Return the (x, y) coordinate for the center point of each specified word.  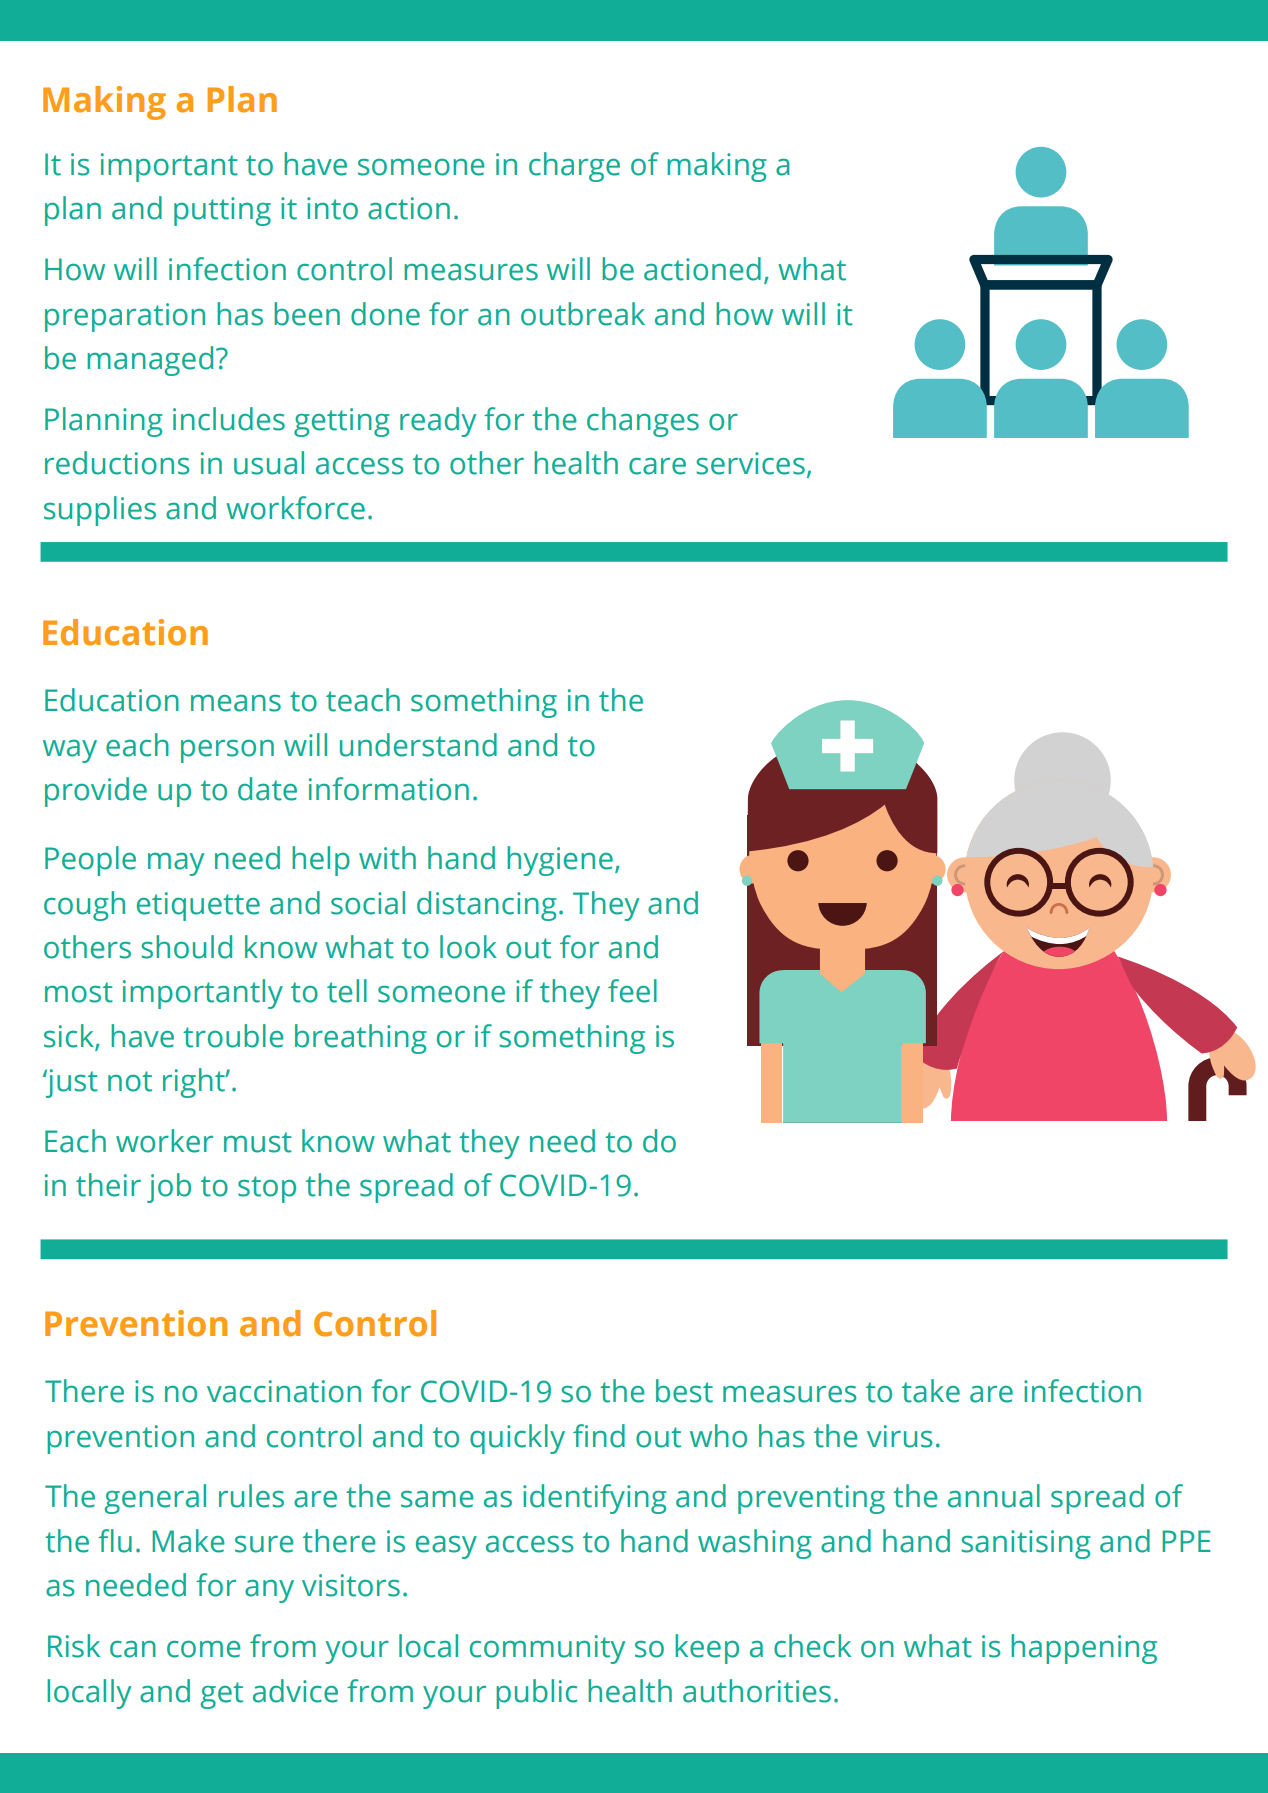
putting (222, 211)
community (547, 1649)
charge (574, 167)
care (657, 466)
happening (1084, 1649)
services (750, 463)
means (236, 703)
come (204, 1649)
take (931, 1391)
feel (632, 991)
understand (418, 745)
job (169, 1188)
